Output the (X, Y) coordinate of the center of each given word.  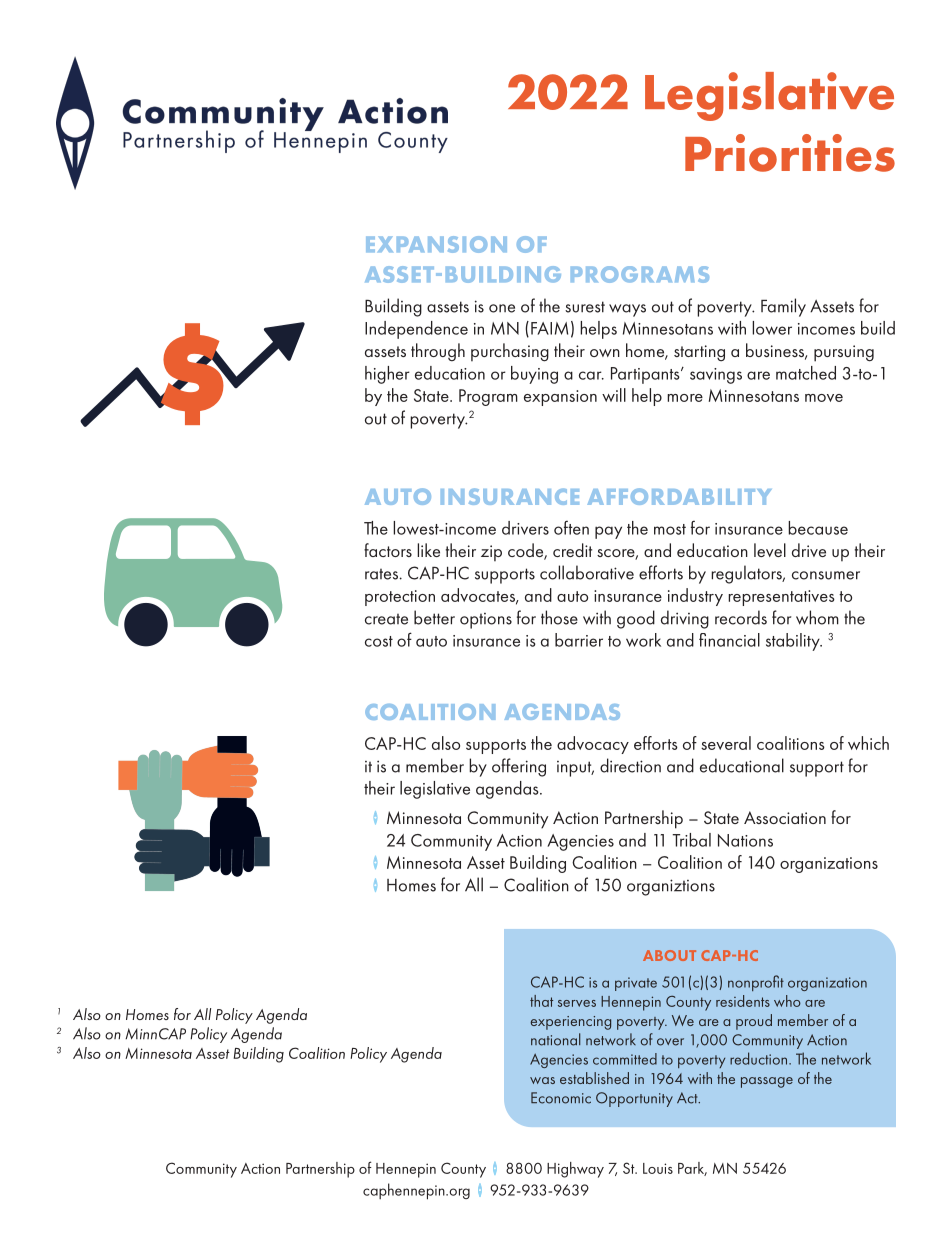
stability (794, 642)
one (502, 308)
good (636, 619)
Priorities (790, 153)
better (434, 617)
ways (627, 310)
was (542, 1080)
